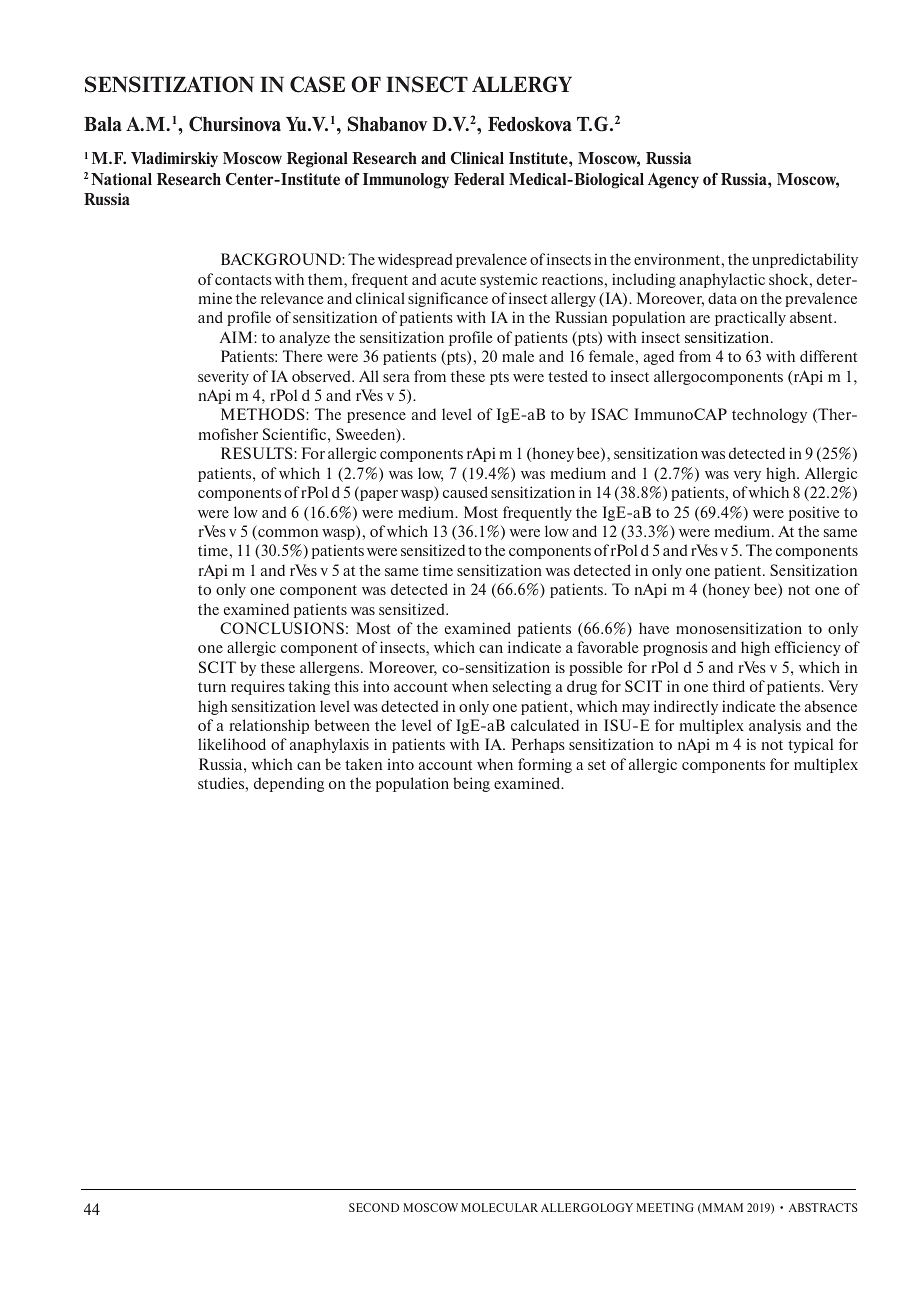 This page has height=1308, width=924. Describe the element at coordinates (673, 181) in the page. I see `Agency` at that location.
